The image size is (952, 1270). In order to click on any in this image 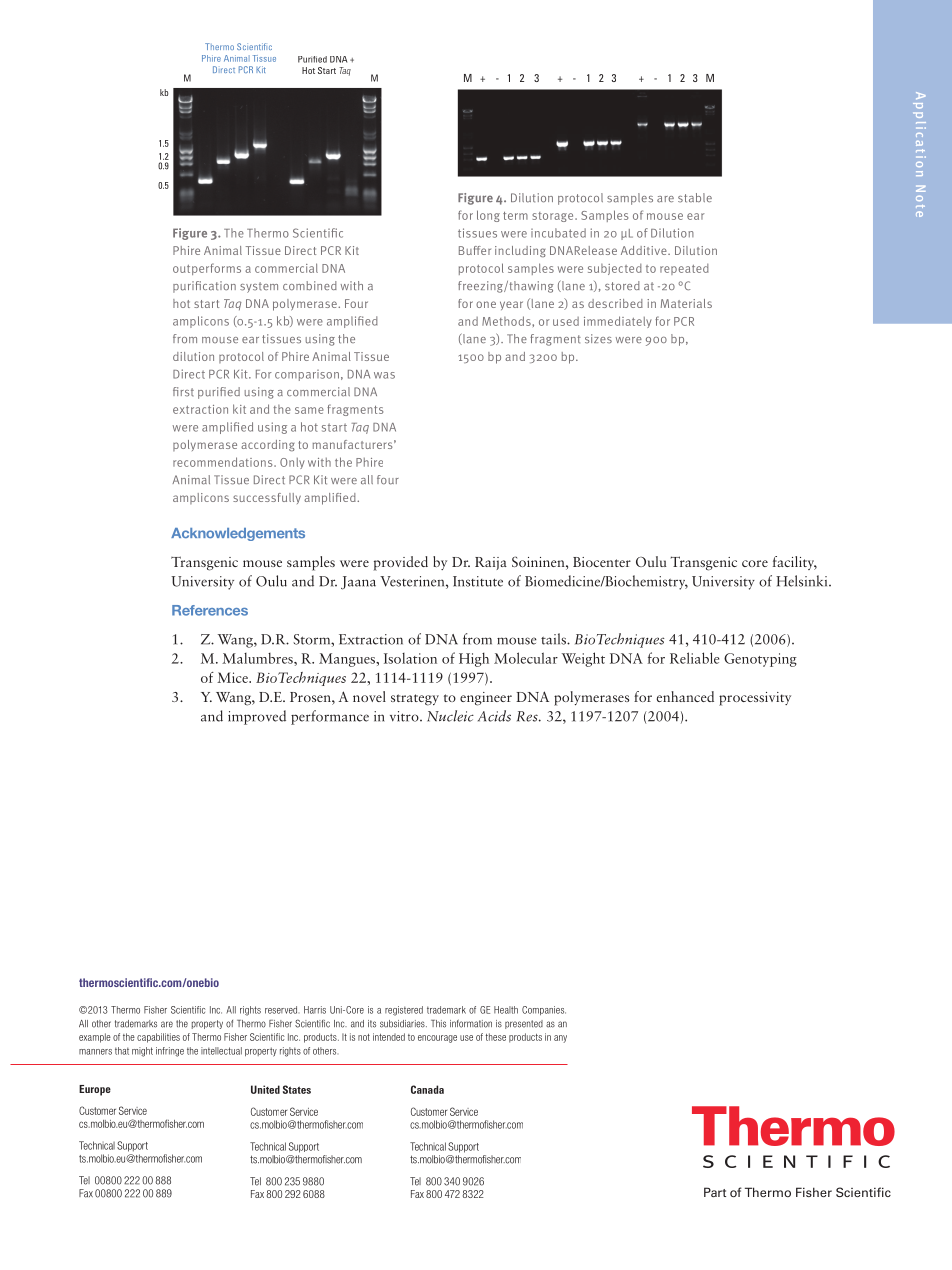, I will do `click(560, 1039)`.
